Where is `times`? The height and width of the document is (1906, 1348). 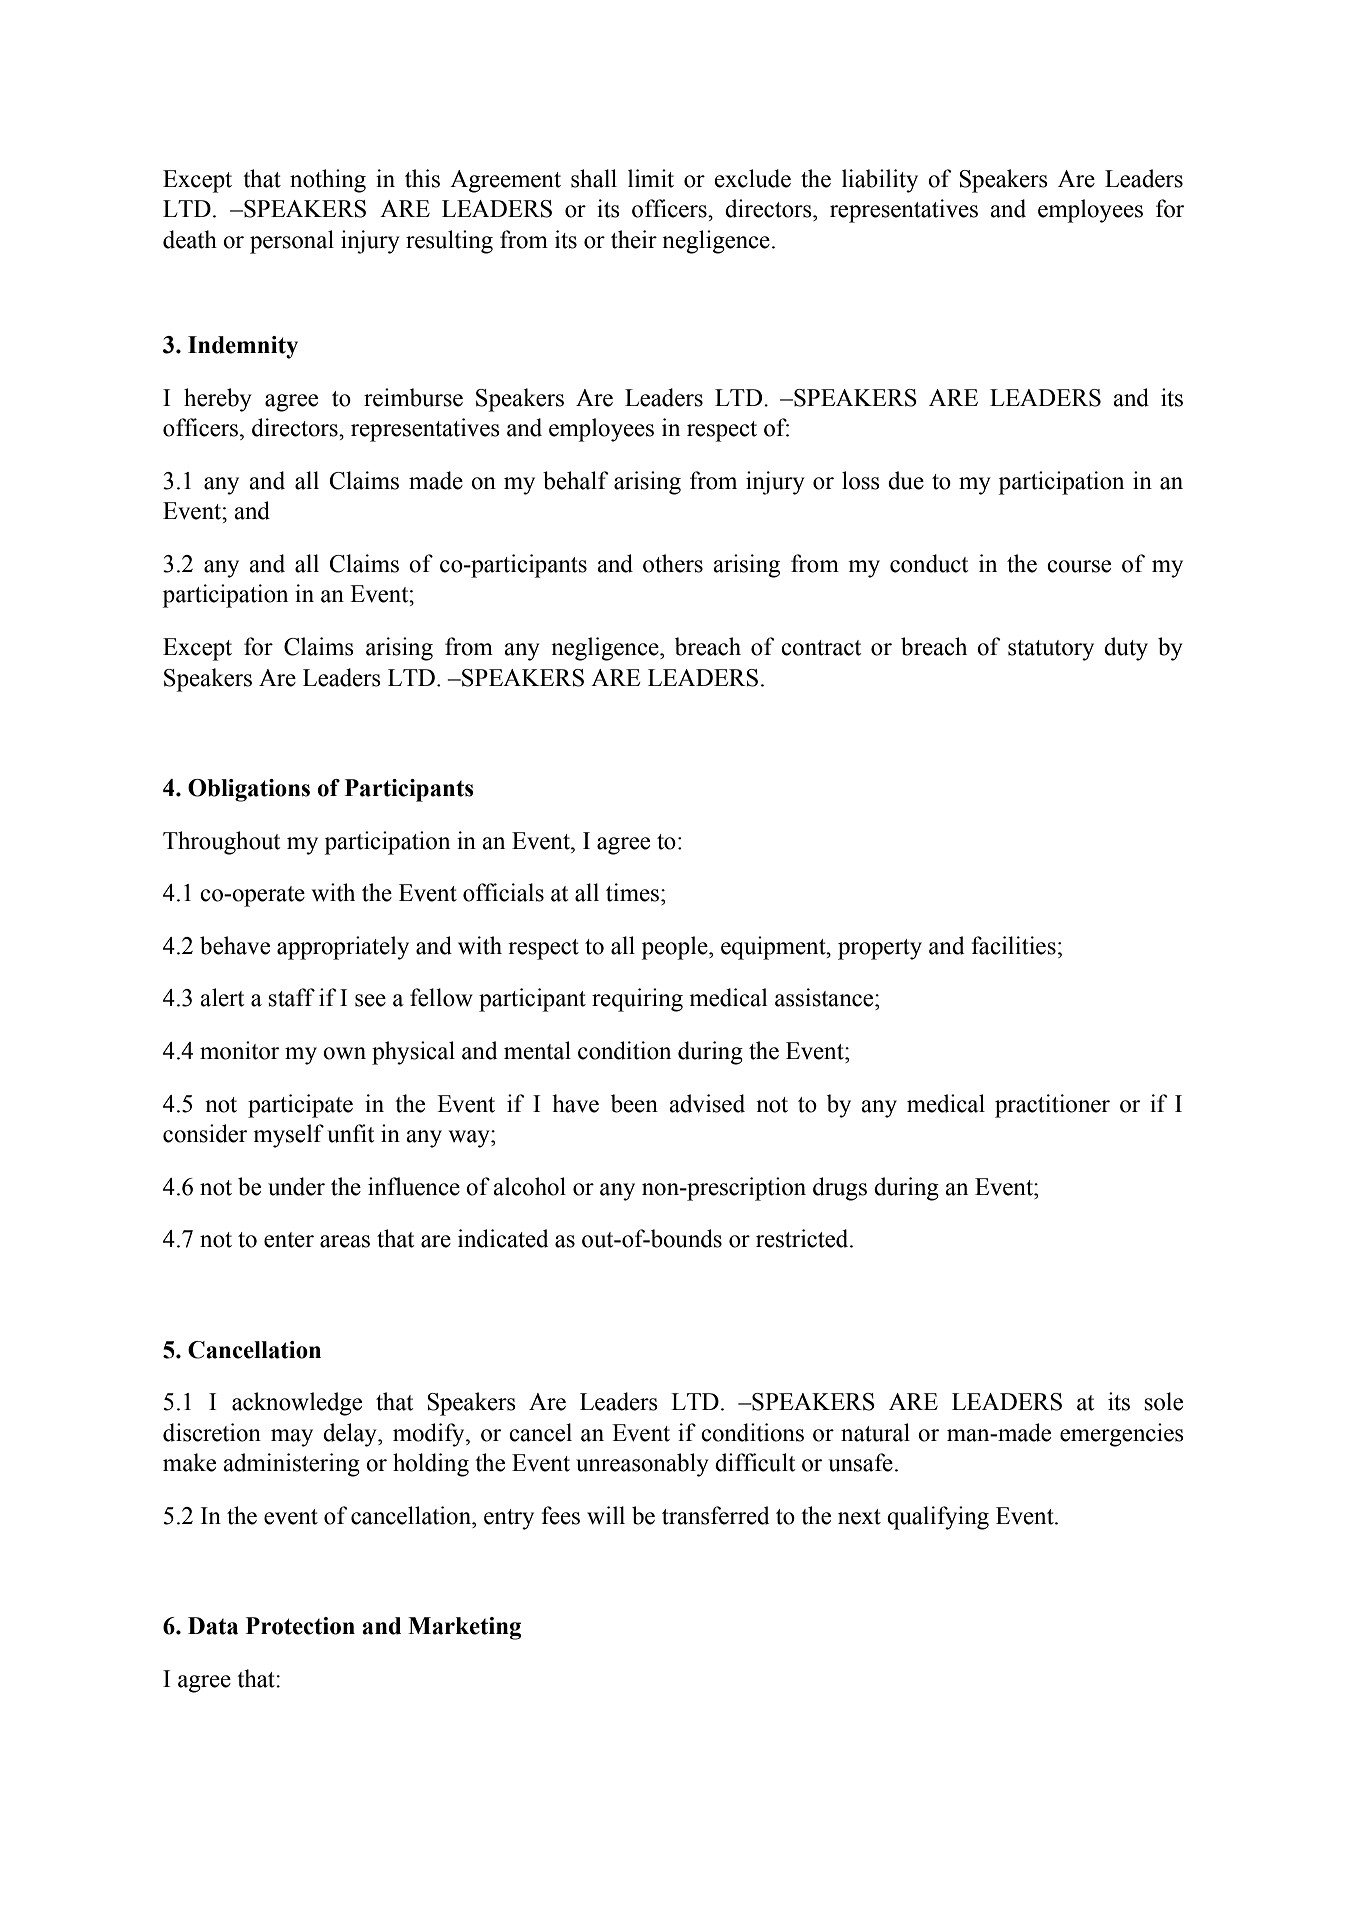 times is located at coordinates (632, 892).
